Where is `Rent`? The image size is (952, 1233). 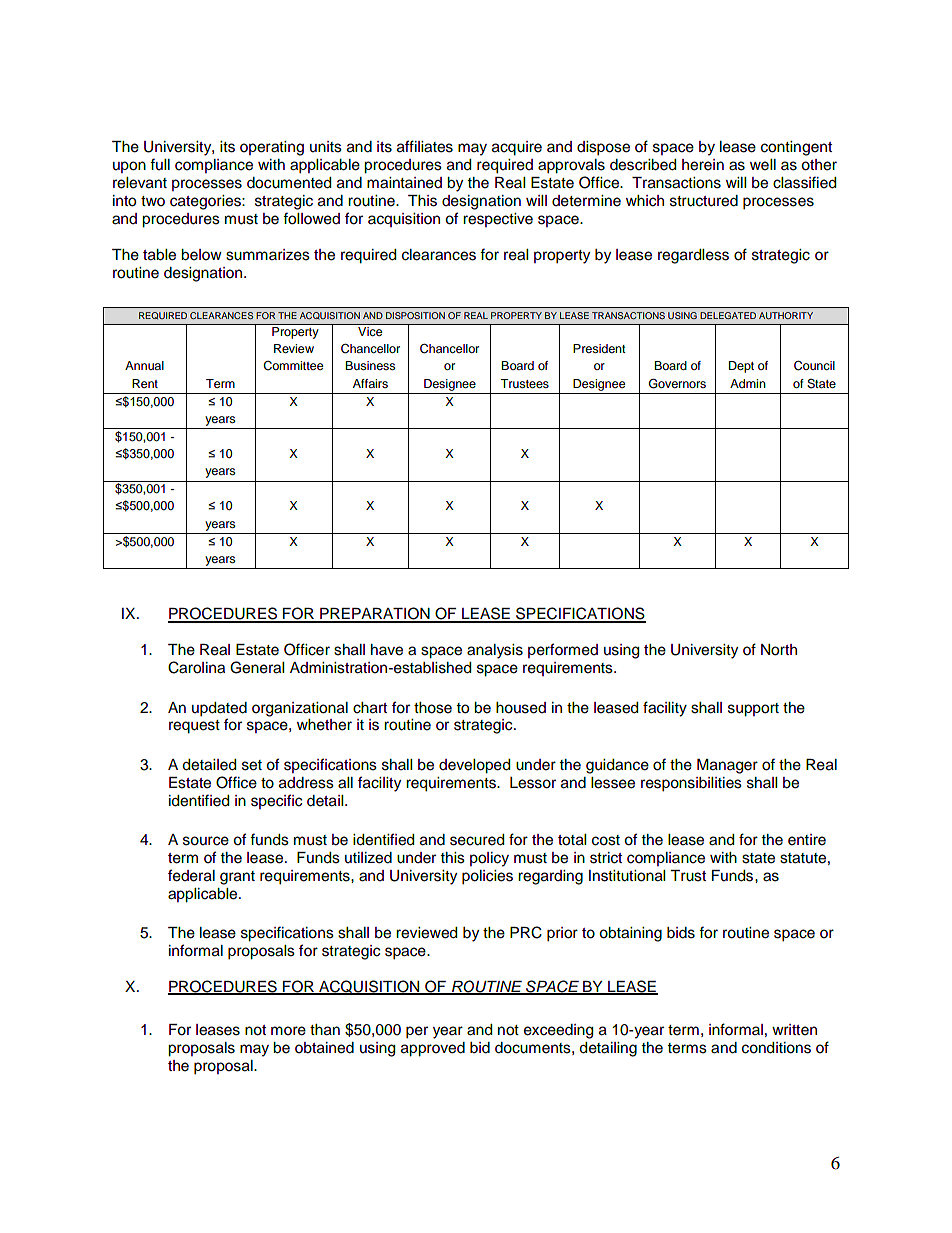
Rent is located at coordinates (145, 383).
